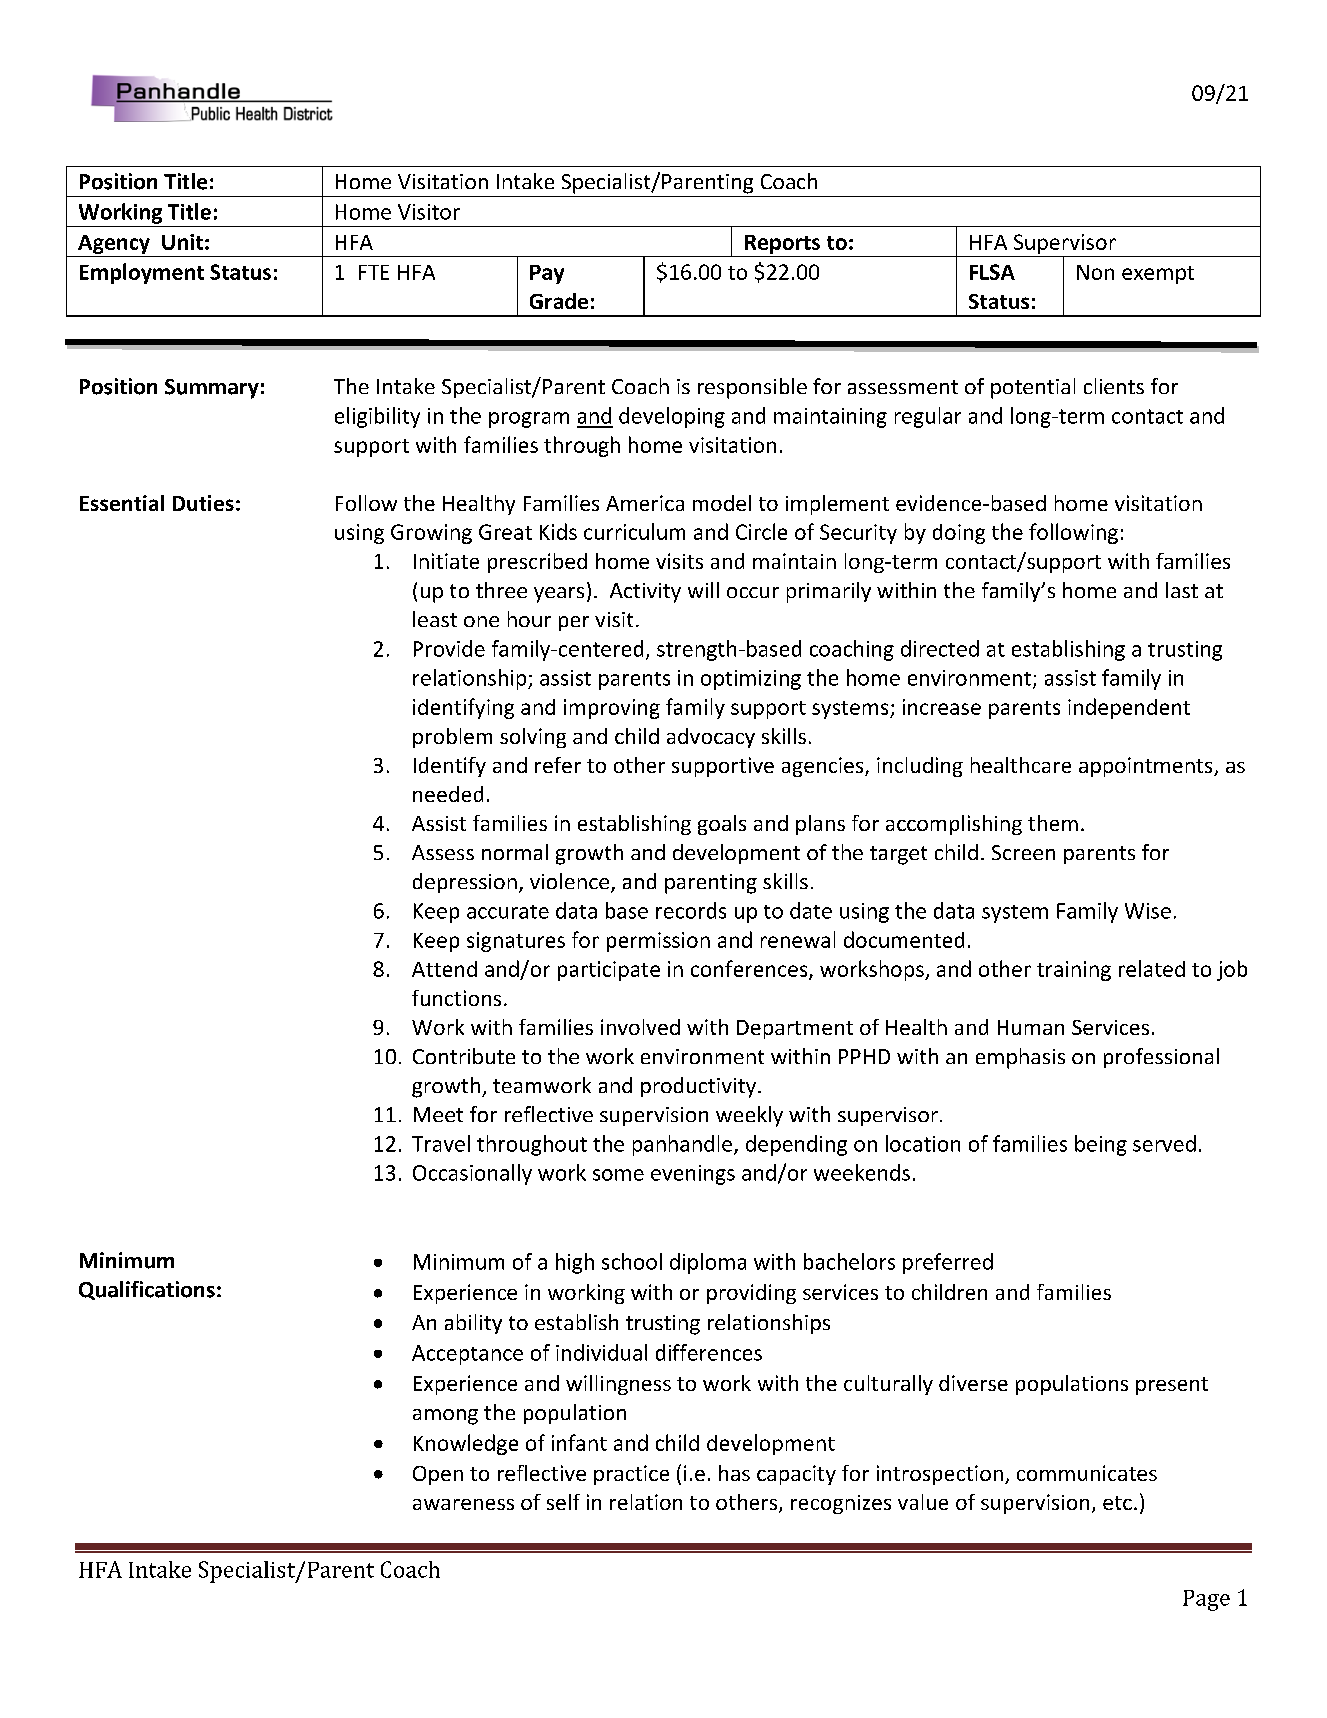 Image resolution: width=1327 pixels, height=1718 pixels. What do you see at coordinates (465, 883) in the page?
I see `depression` at bounding box center [465, 883].
